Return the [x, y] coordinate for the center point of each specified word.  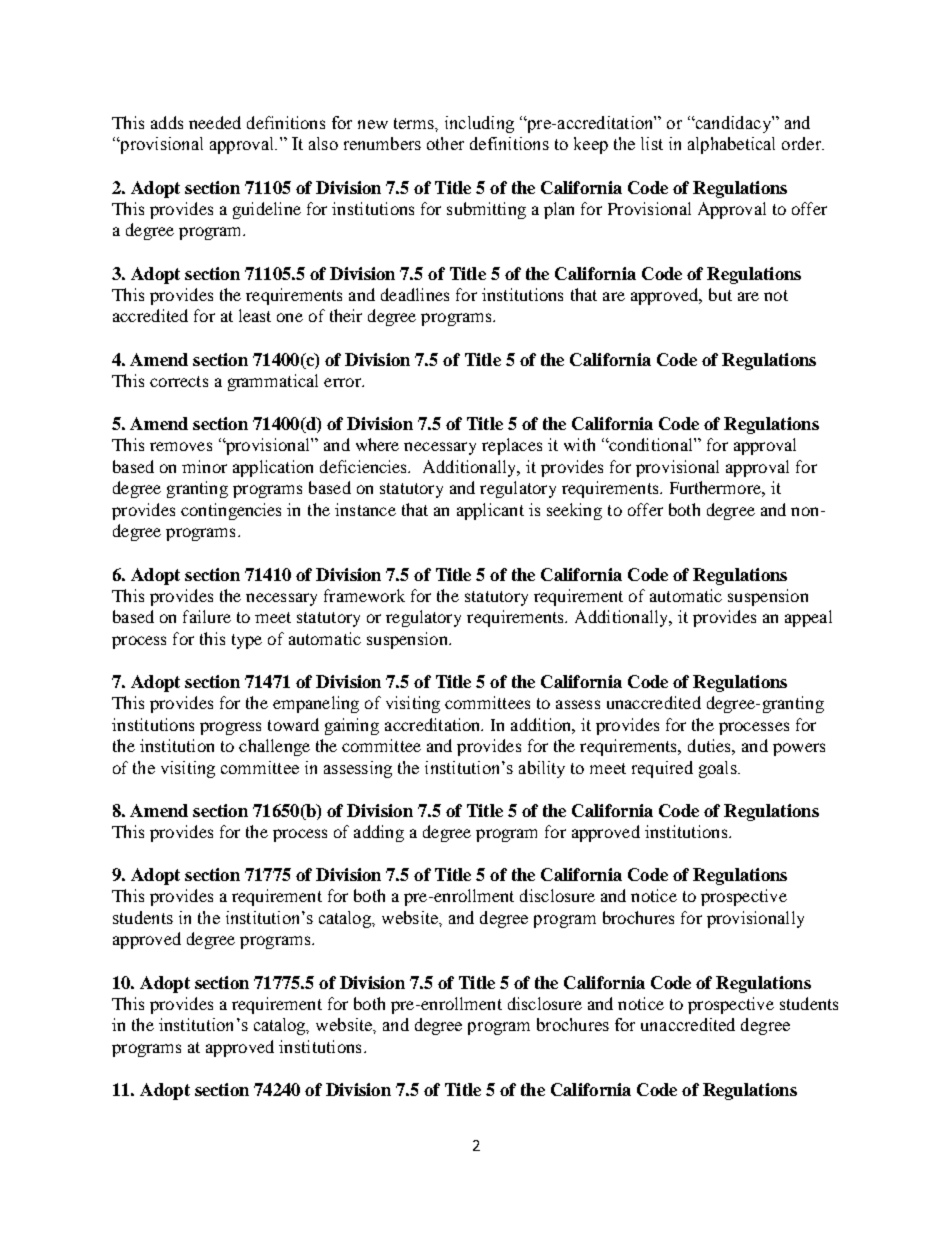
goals [719, 769]
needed [215, 122]
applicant [490, 511]
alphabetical [731, 145]
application [273, 468]
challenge [274, 747]
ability [542, 769]
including [479, 124]
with [579, 444]
